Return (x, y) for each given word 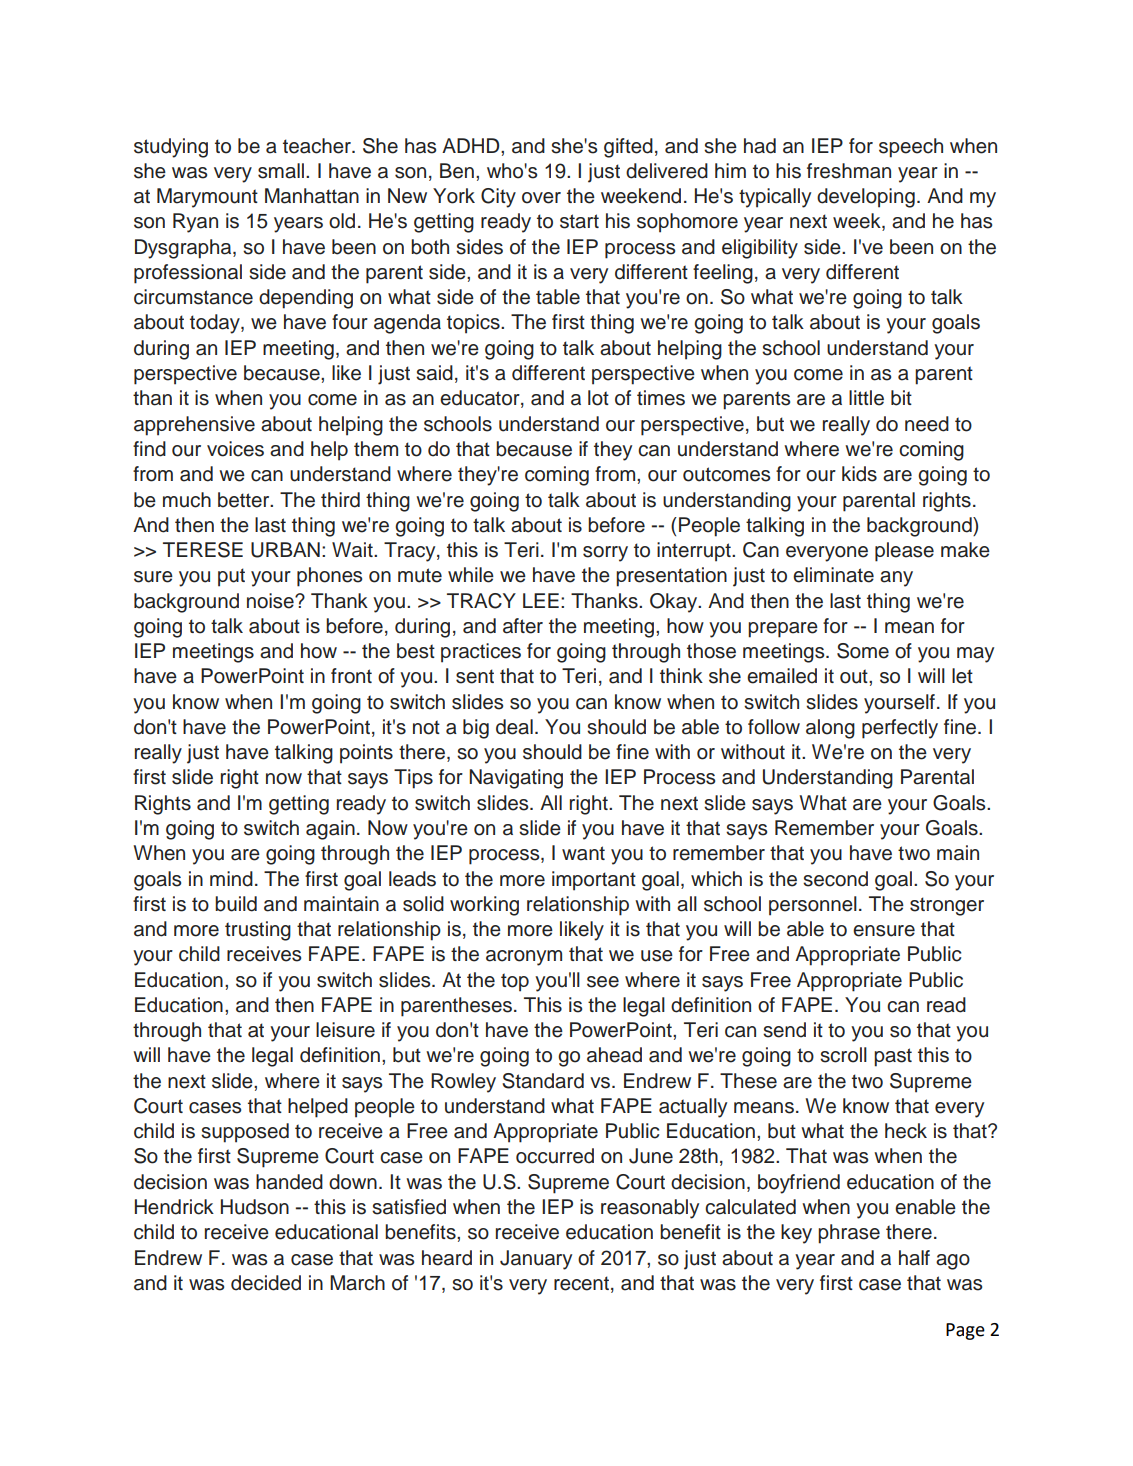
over (541, 198)
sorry (605, 554)
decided (266, 1283)
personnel (813, 906)
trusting (258, 931)
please (904, 552)
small (281, 171)
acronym (524, 958)
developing (866, 198)
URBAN (285, 550)
